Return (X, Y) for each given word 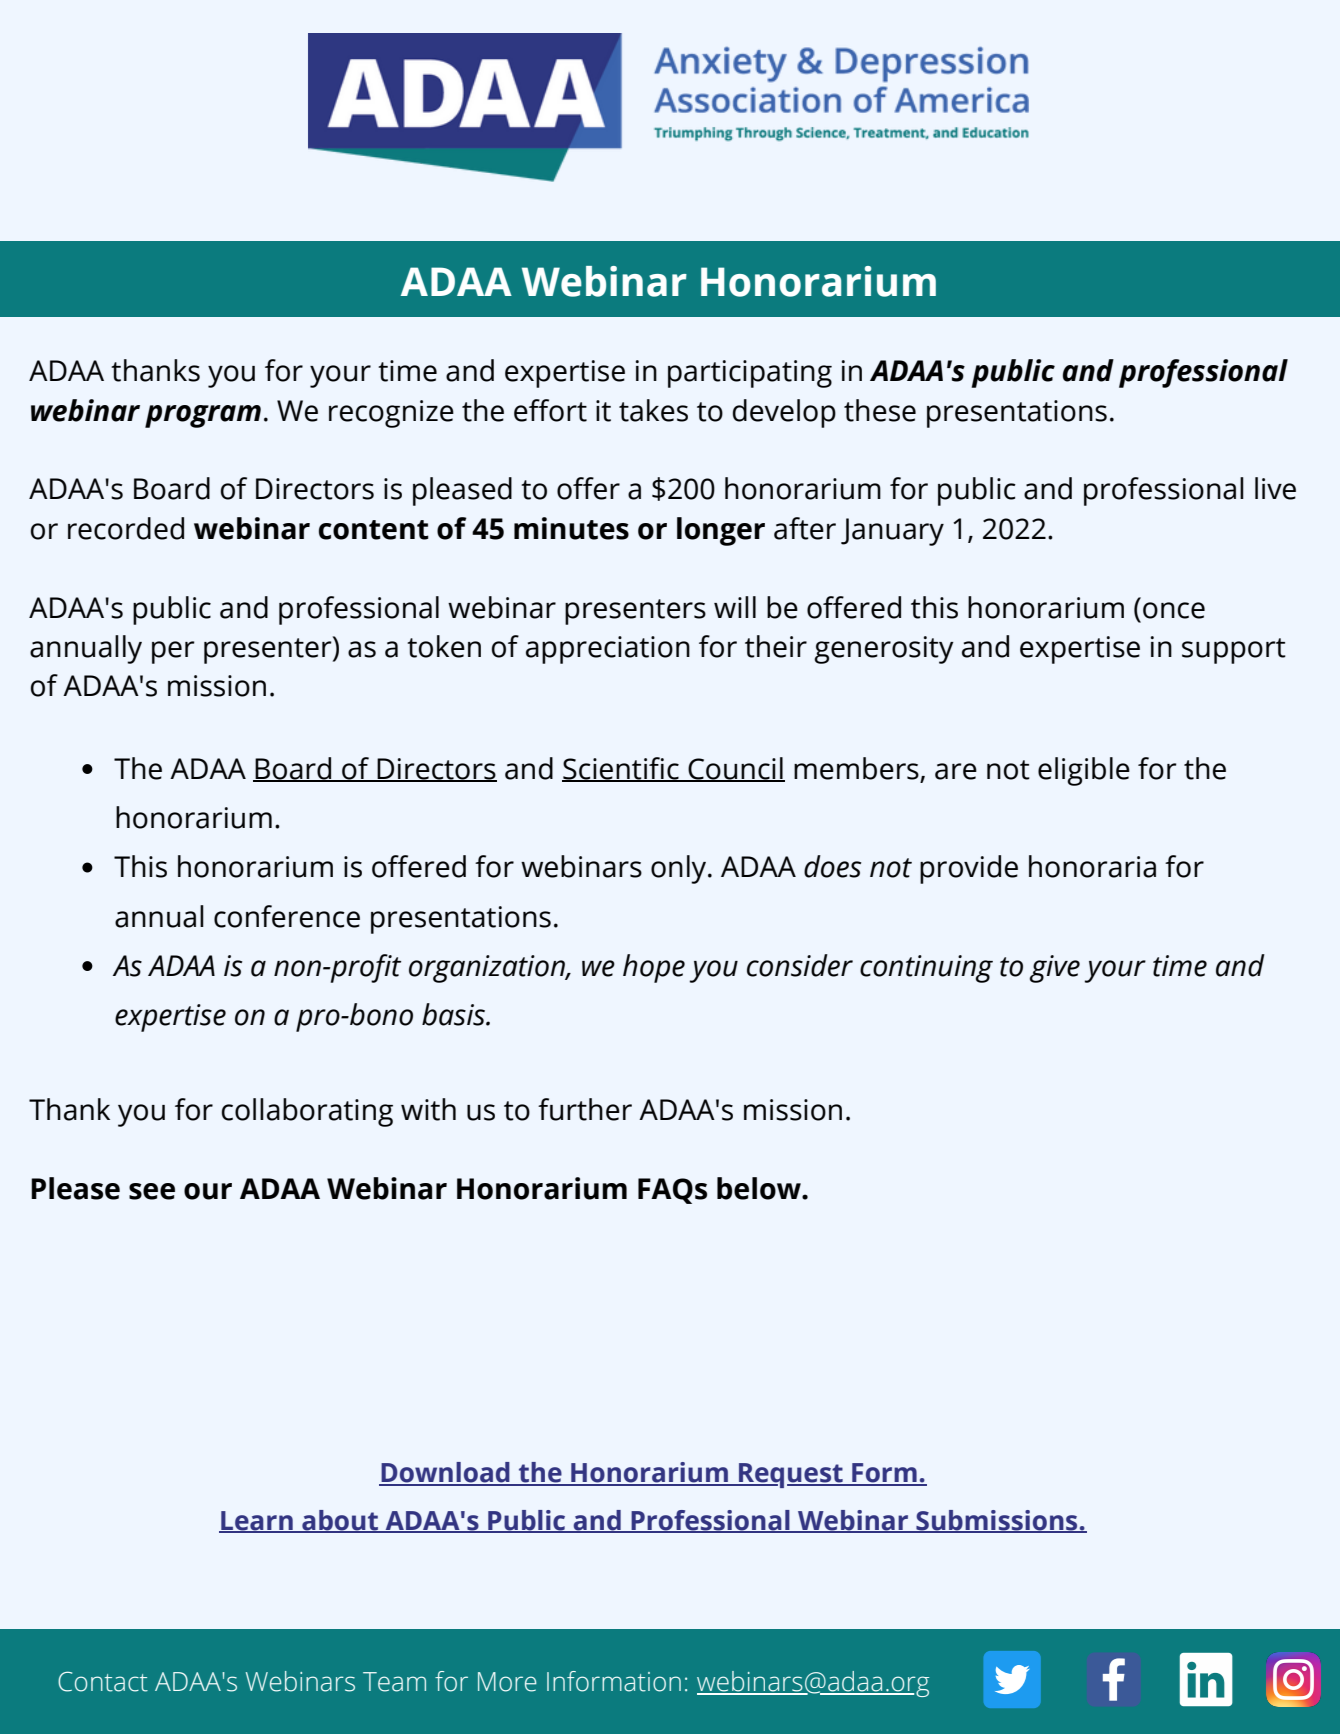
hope (654, 968)
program (203, 416)
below (760, 1188)
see (152, 1191)
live (1275, 488)
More (507, 1682)
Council (735, 769)
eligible (1084, 771)
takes (653, 410)
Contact (103, 1681)
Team (394, 1682)
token (444, 646)
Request (791, 1475)
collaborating (307, 1112)
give (1054, 969)
